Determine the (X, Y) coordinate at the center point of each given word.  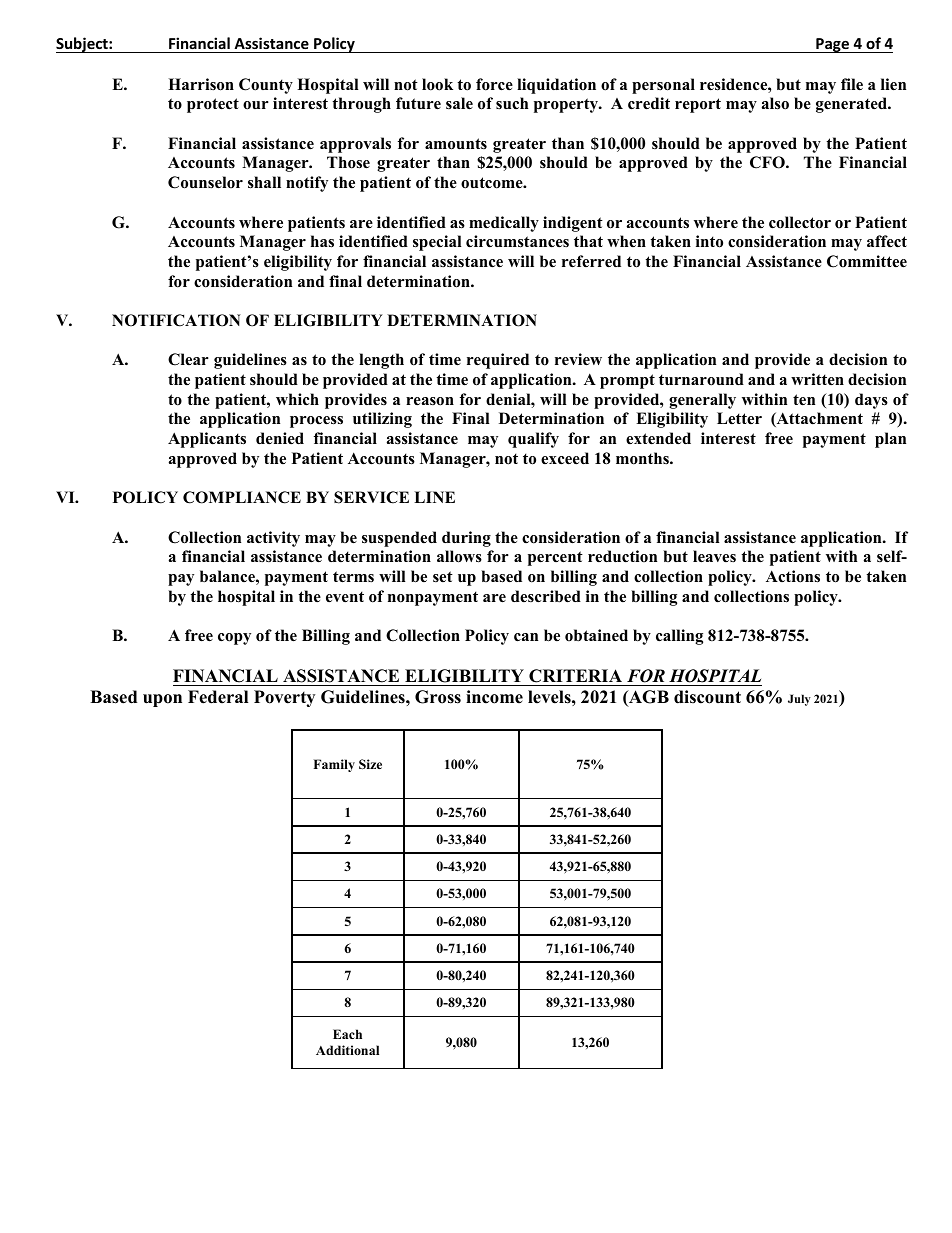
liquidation (556, 86)
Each (347, 1034)
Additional (347, 1050)
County (266, 86)
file (852, 84)
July (799, 700)
